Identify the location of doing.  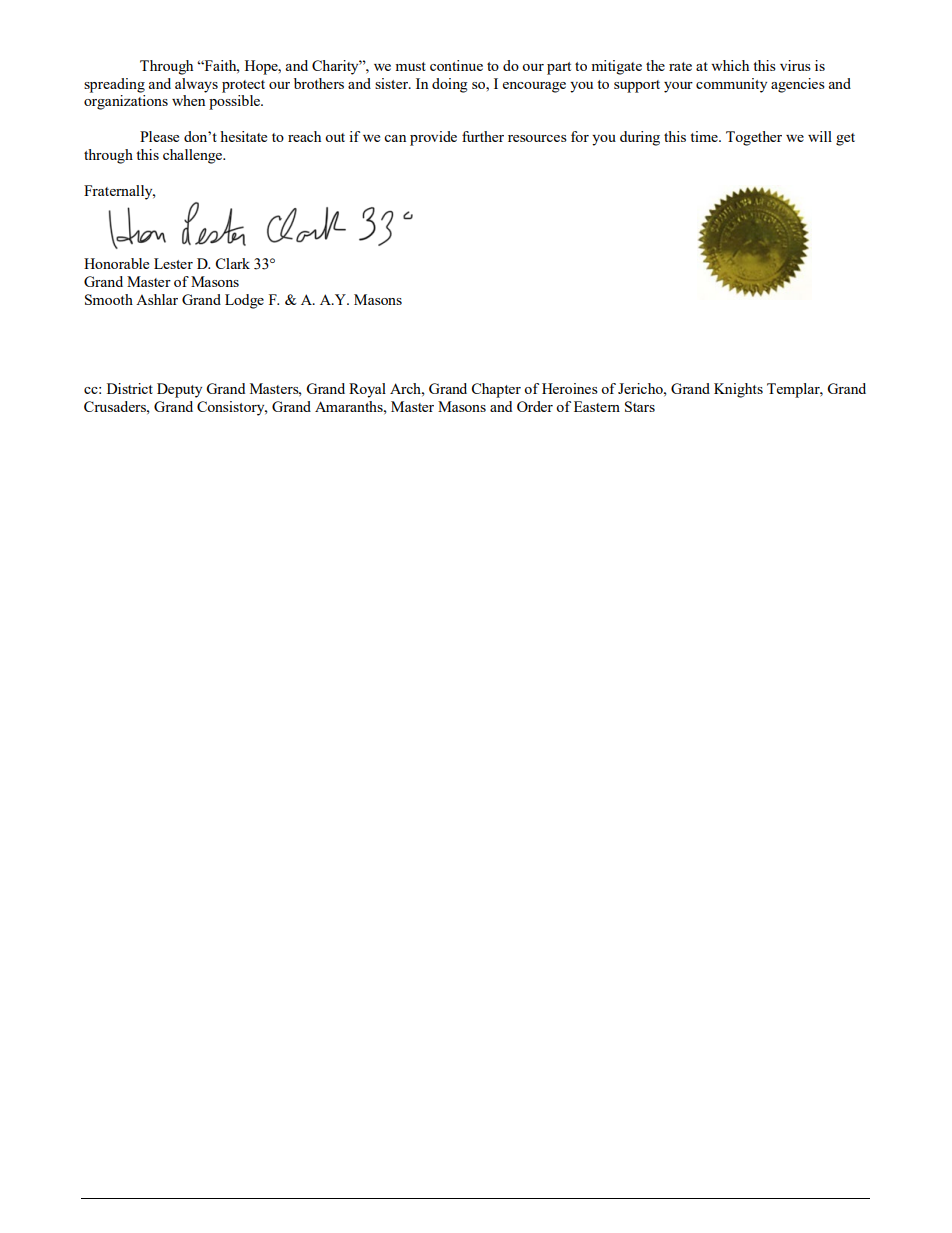
(450, 85).
